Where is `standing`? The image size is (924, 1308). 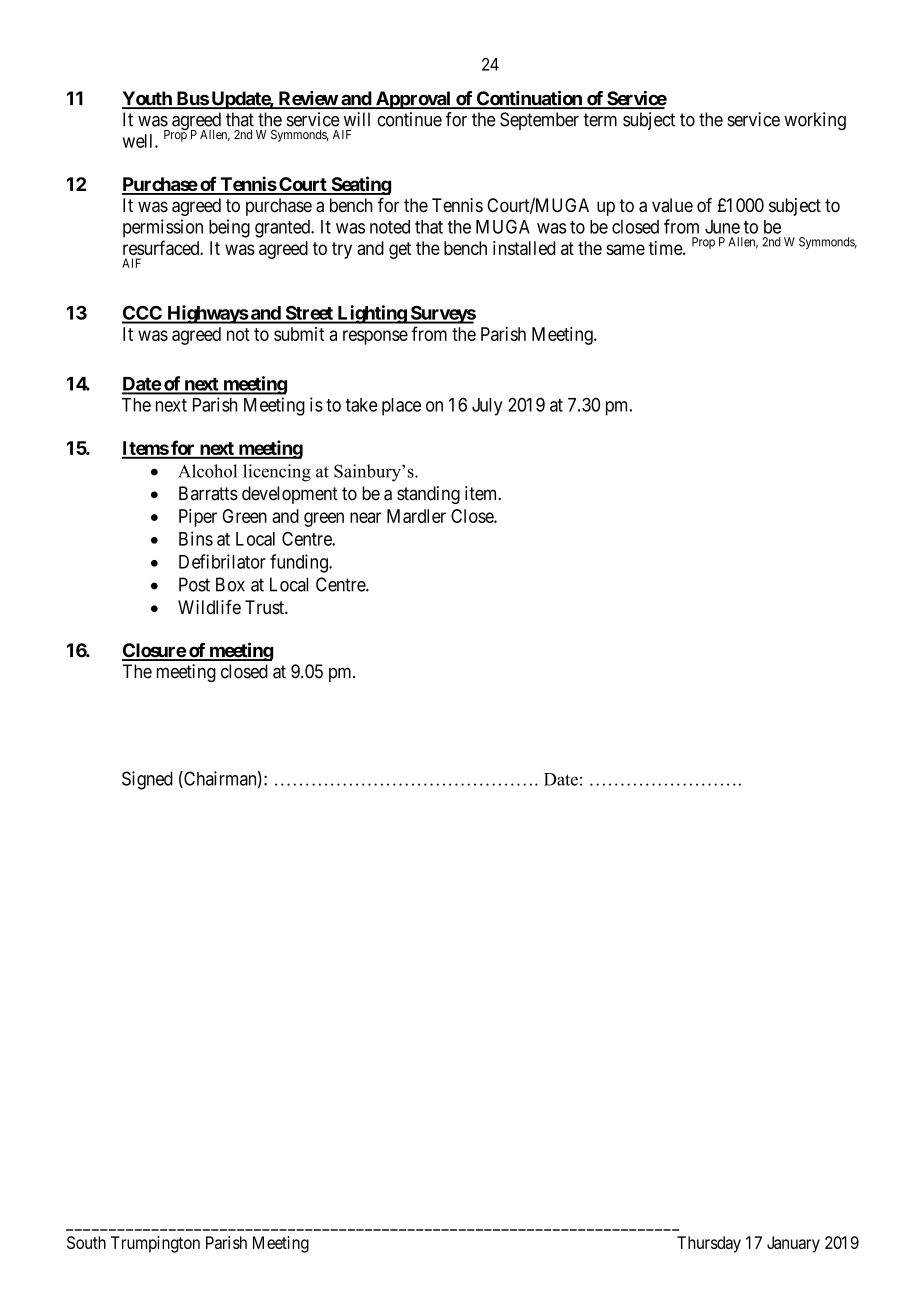
standing is located at coordinates (428, 495).
